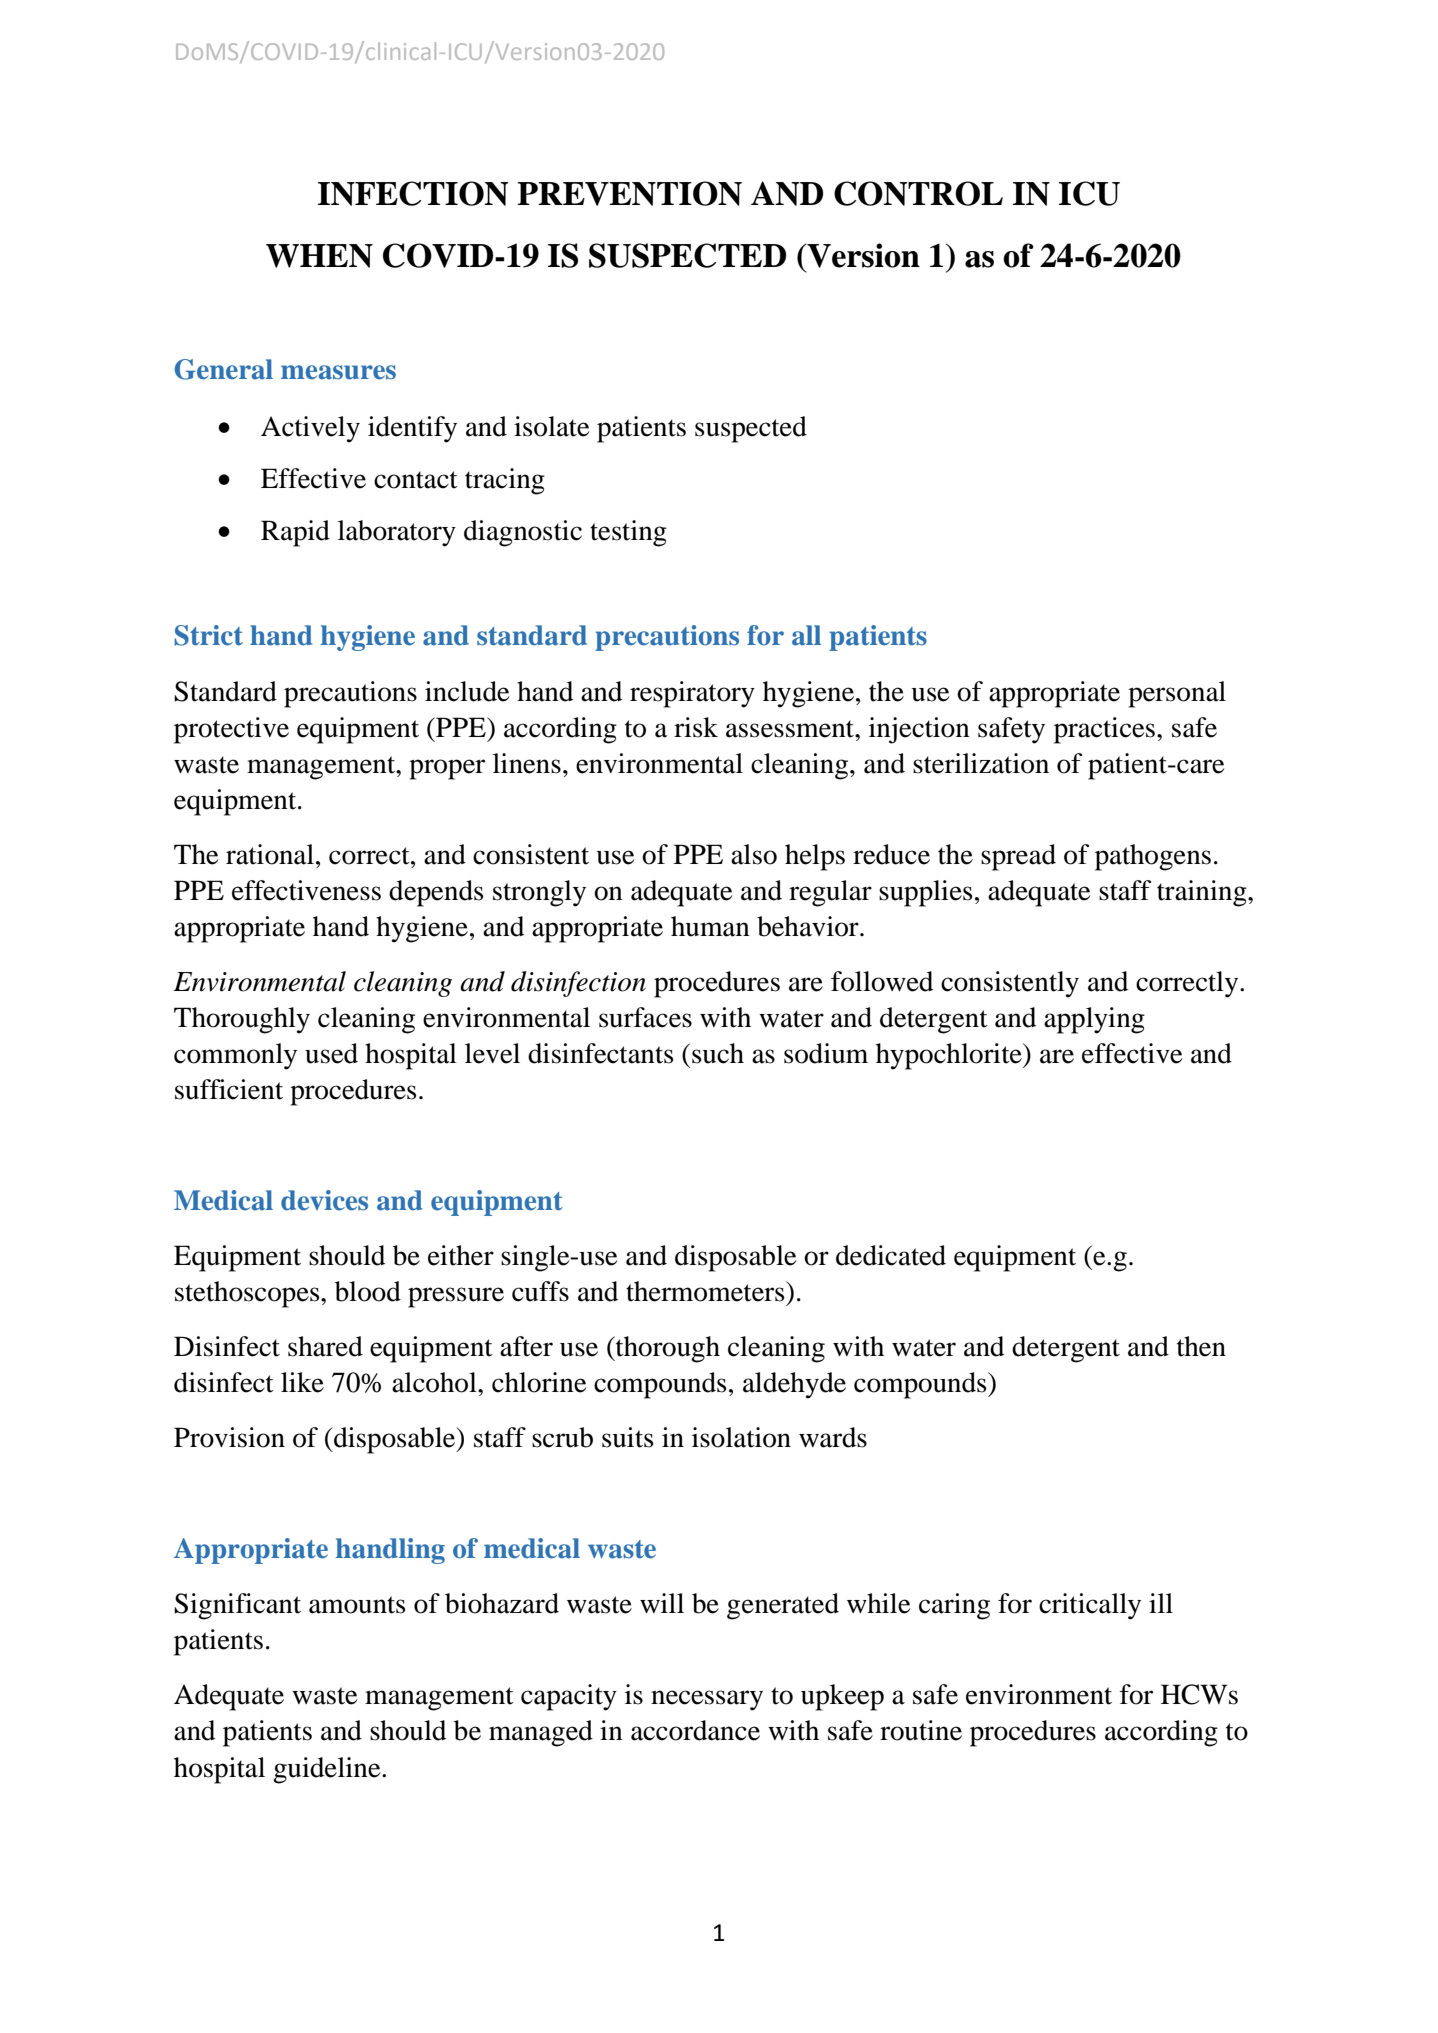 The height and width of the screenshot is (2033, 1438). Describe the element at coordinates (918, 193) in the screenshot. I see `CONTROL` at that location.
